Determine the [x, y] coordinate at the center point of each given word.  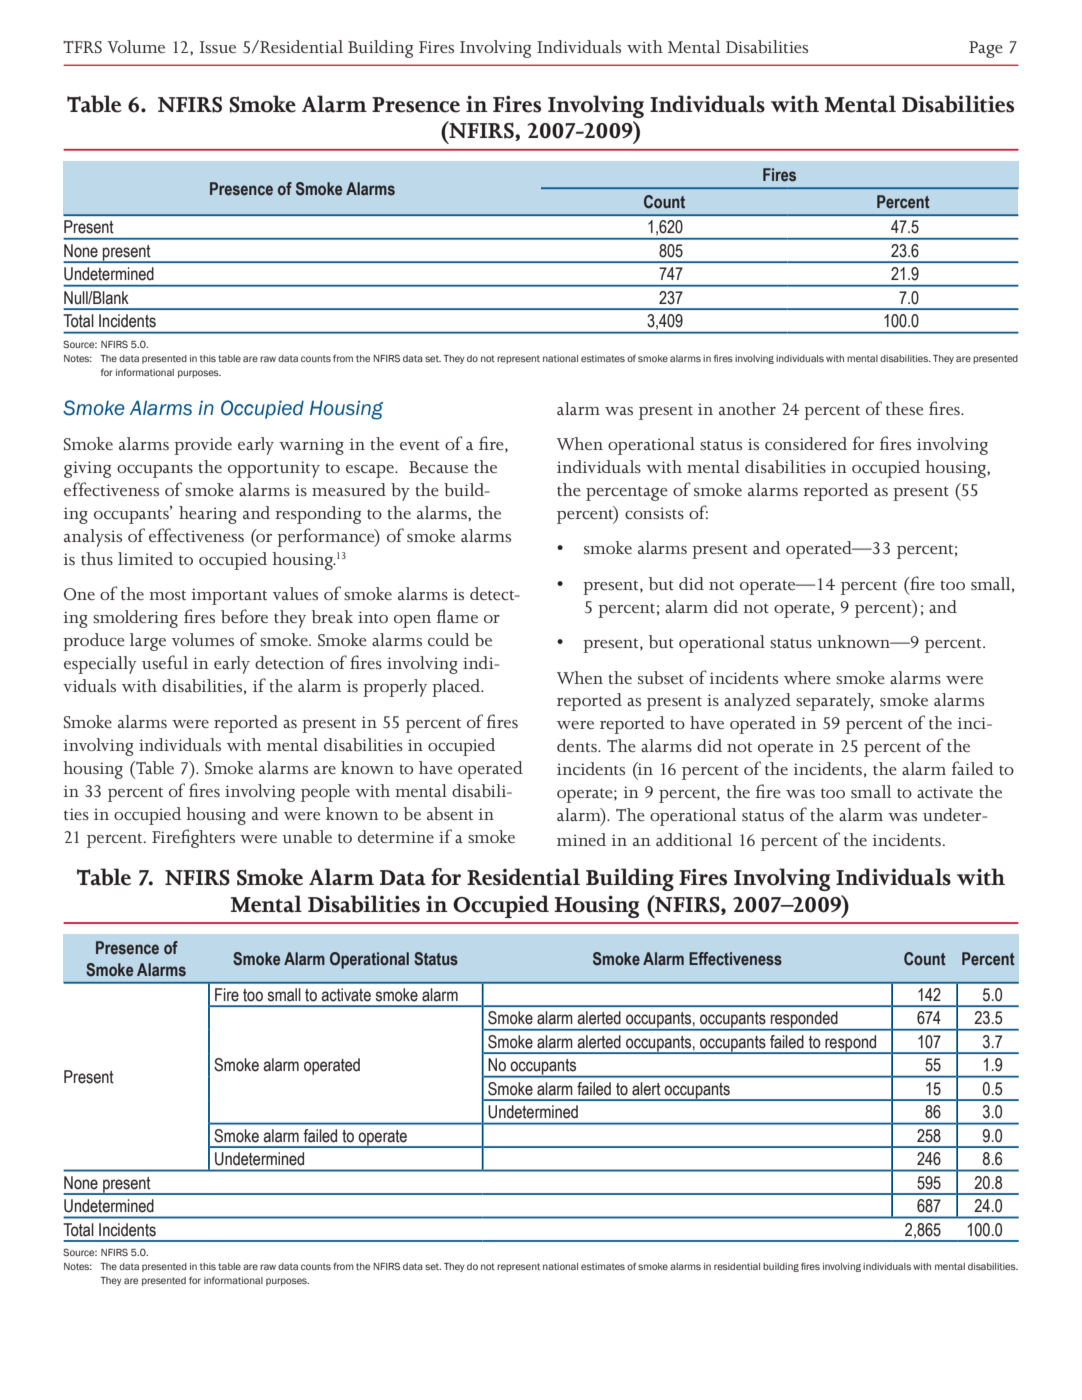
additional [694, 839]
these [904, 408]
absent [450, 814]
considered [806, 444]
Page [986, 49]
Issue [218, 47]
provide [203, 446]
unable [307, 837]
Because [438, 467]
